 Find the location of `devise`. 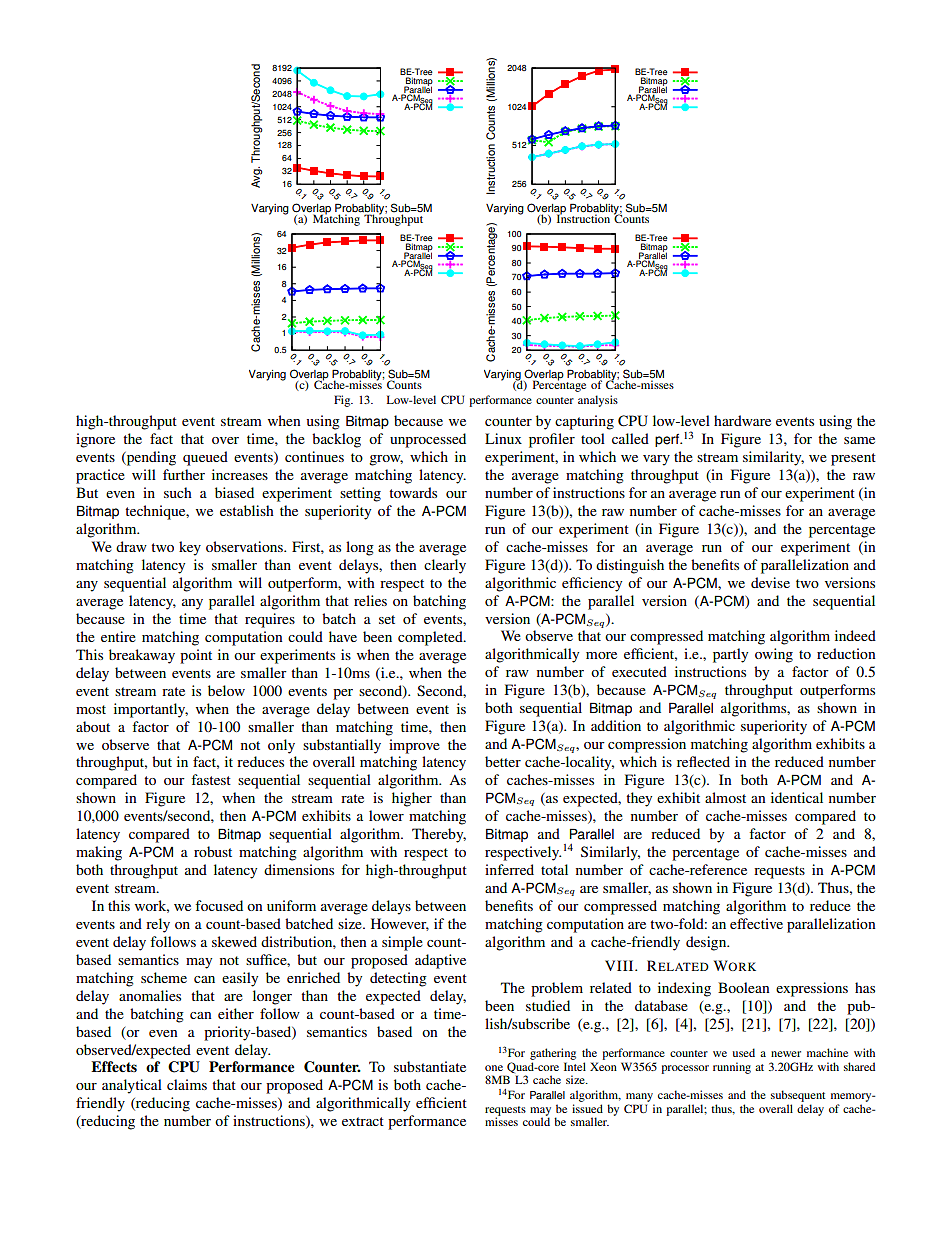

devise is located at coordinates (770, 582).
